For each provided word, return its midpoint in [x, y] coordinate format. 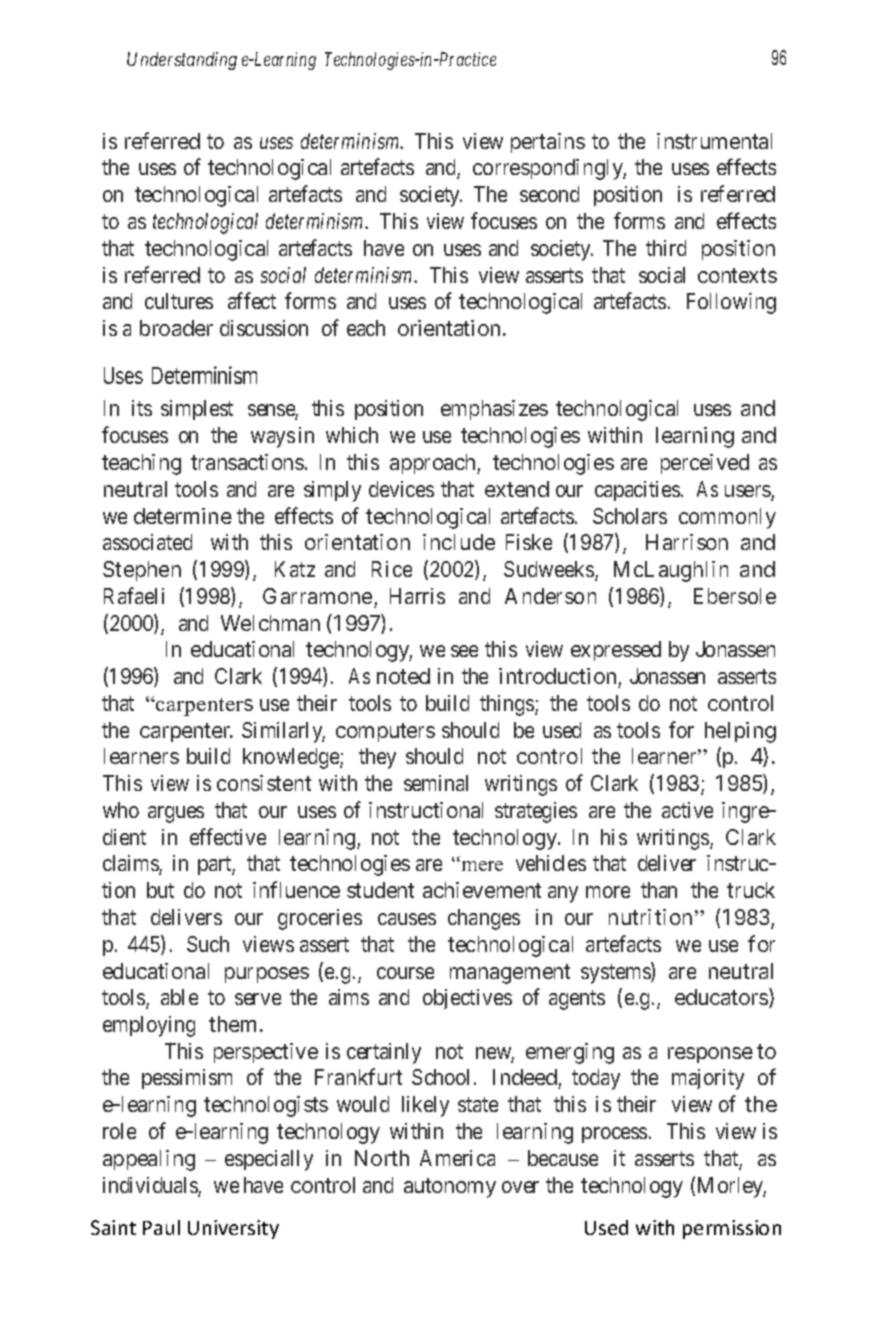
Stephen [142, 571]
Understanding [182, 61]
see [464, 651]
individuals [151, 1186]
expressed [616, 651]
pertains [548, 143]
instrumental [714, 141]
